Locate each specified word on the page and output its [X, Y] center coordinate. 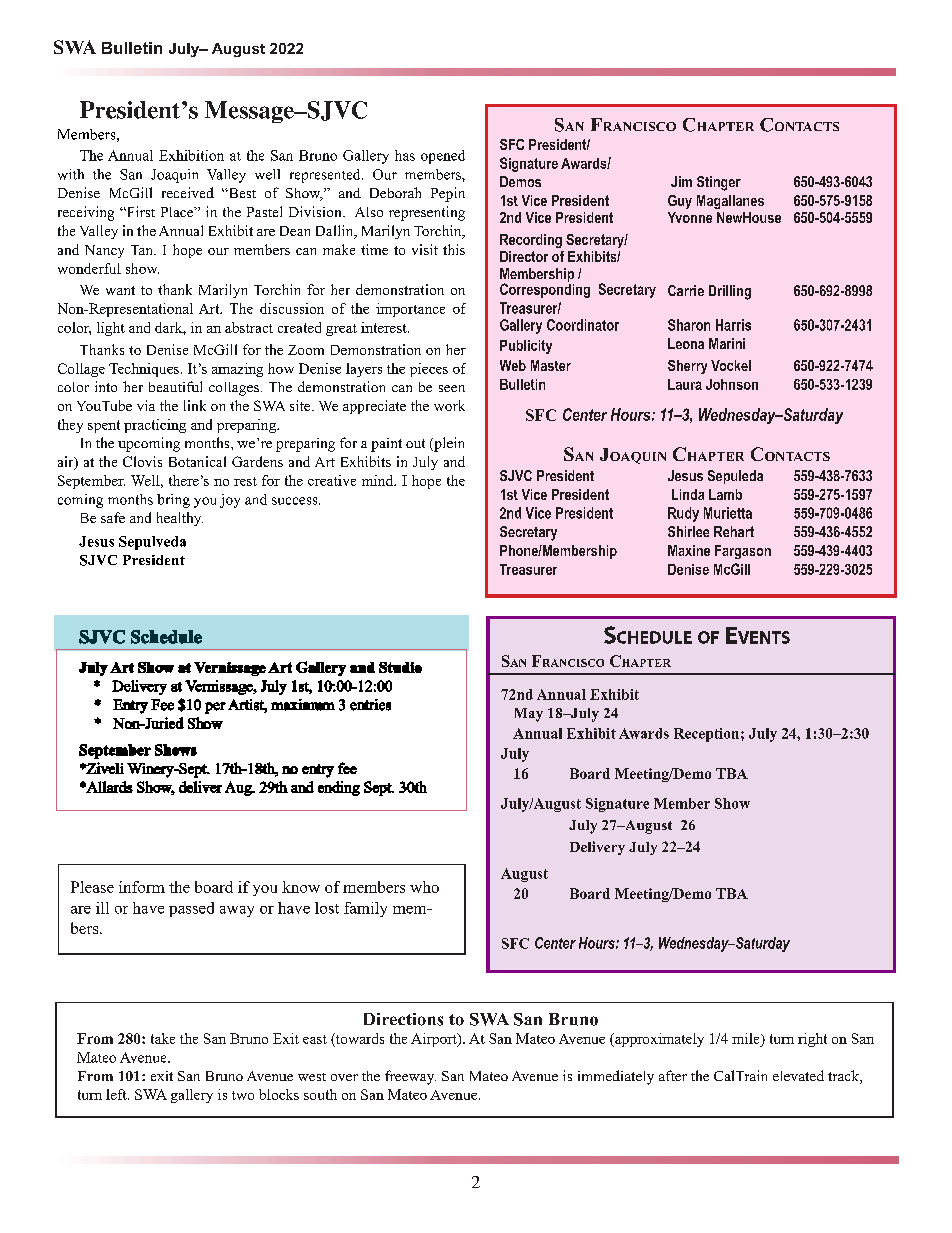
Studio [400, 667]
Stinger [719, 183]
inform [142, 887]
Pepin [448, 194]
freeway [410, 1077]
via [146, 405]
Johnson [732, 384]
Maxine [689, 550]
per [215, 708]
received [188, 192]
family [365, 909]
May [529, 715]
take [163, 1038]
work [449, 405]
